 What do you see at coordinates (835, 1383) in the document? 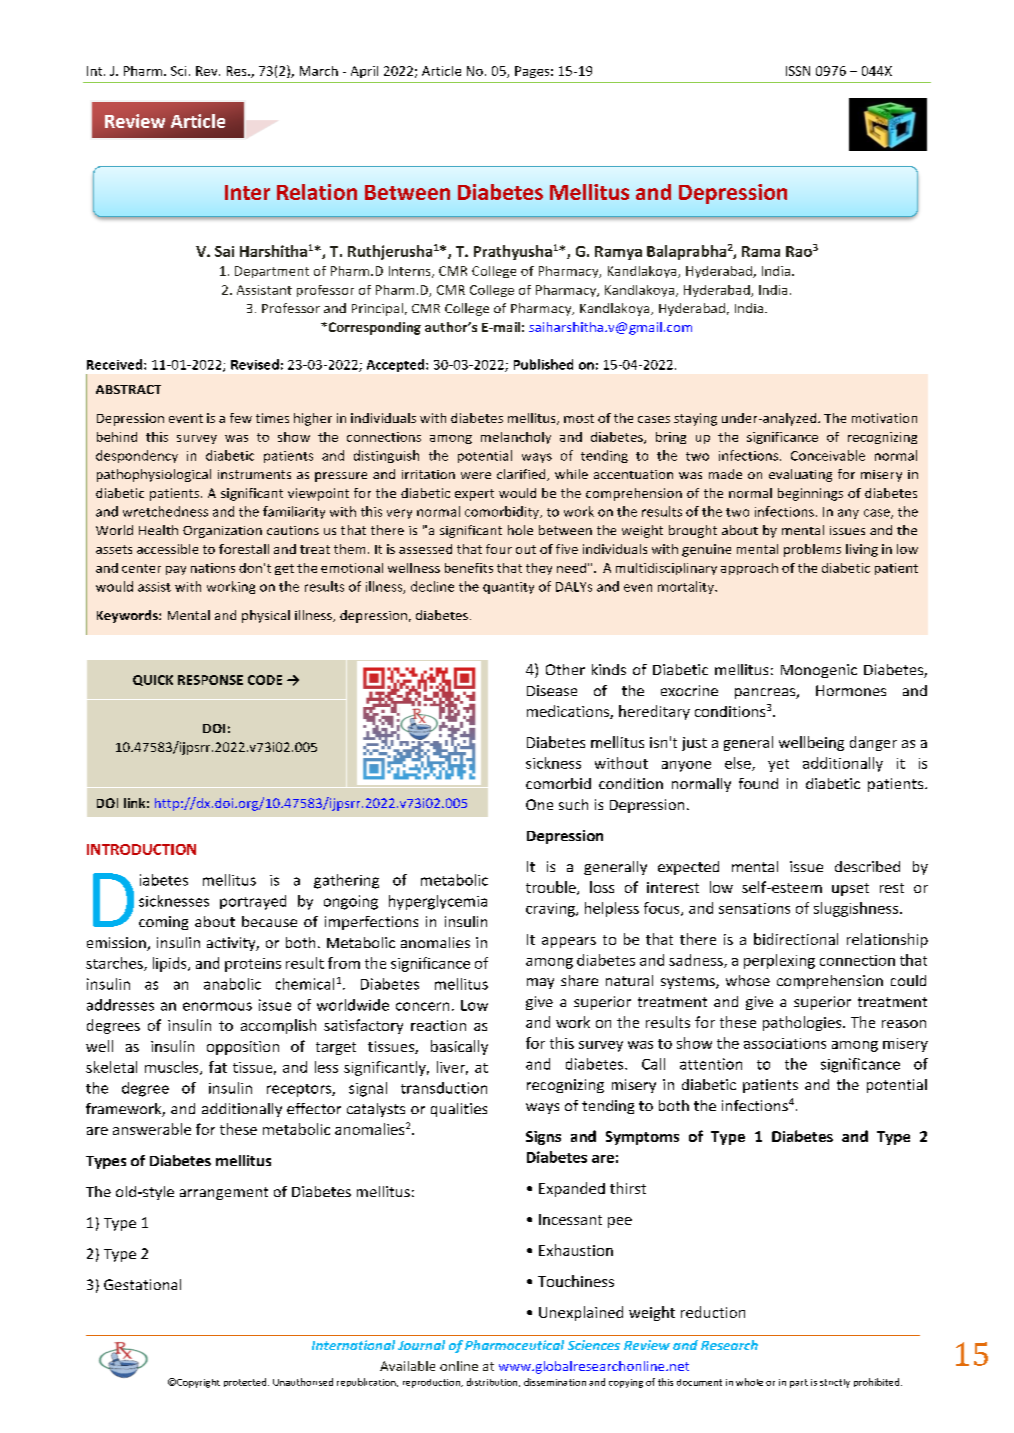
I see `strictly` at bounding box center [835, 1383].
